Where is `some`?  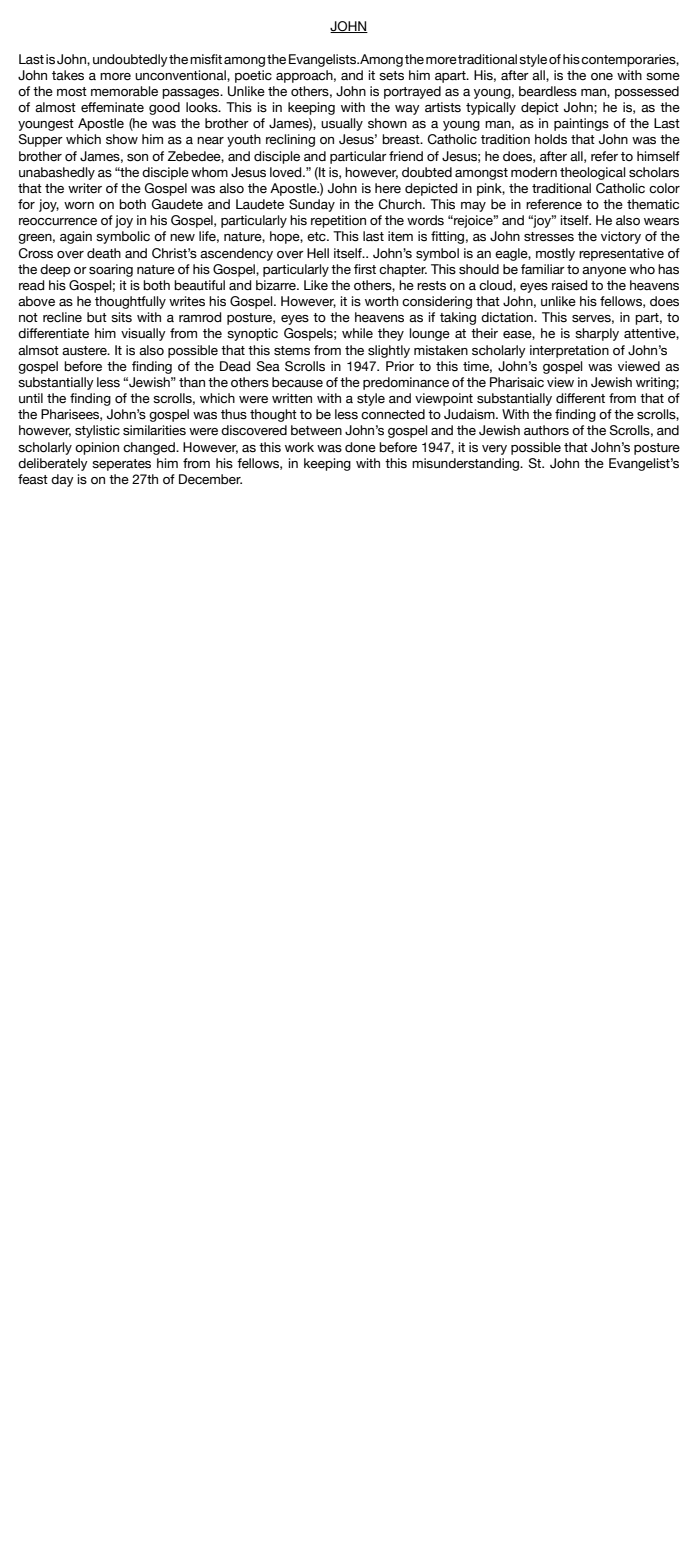 some is located at coordinates (663, 76).
